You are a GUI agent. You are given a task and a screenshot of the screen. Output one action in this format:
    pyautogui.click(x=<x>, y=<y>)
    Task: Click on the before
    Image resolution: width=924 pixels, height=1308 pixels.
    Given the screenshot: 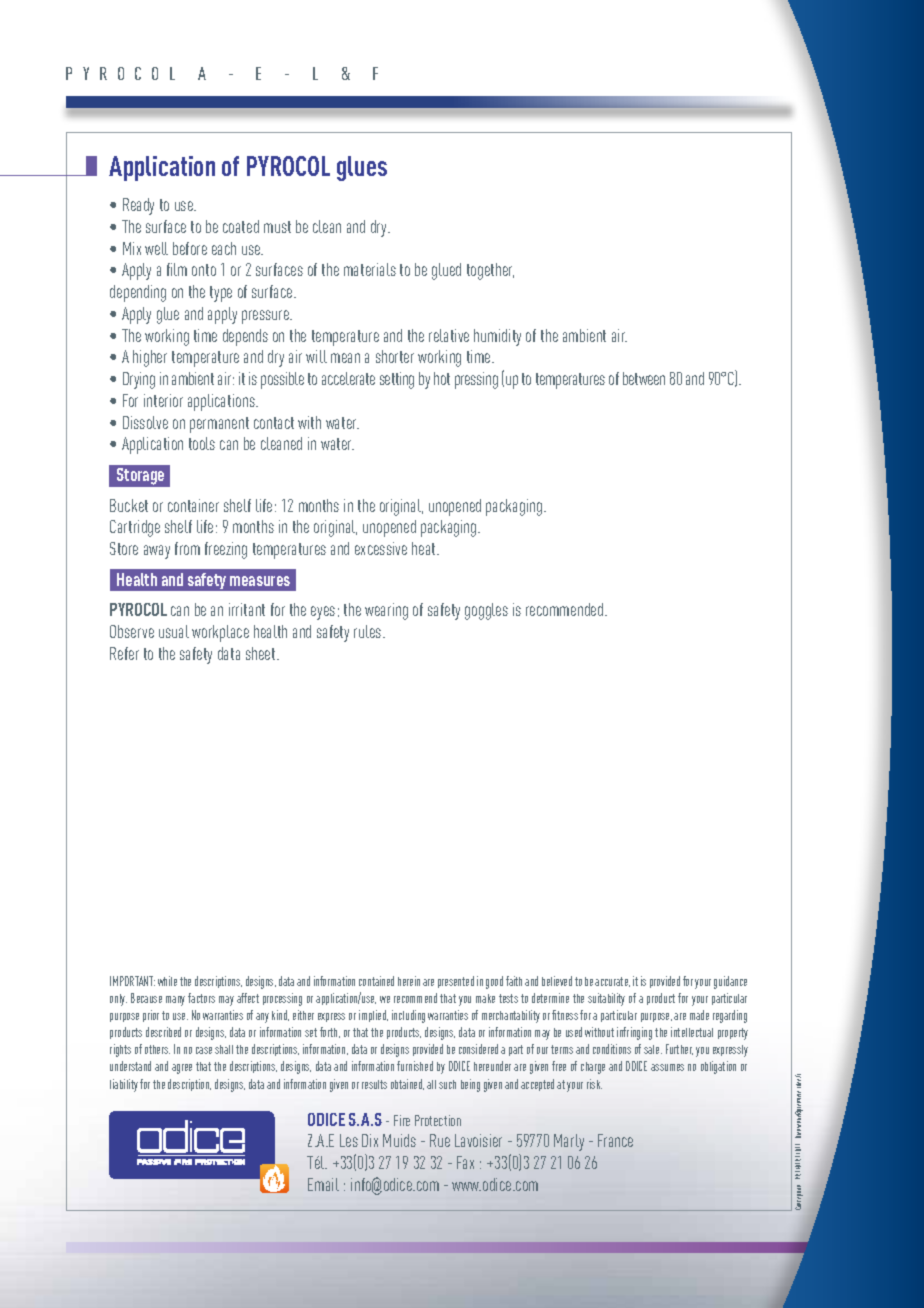 What is the action you would take?
    pyautogui.click(x=190, y=248)
